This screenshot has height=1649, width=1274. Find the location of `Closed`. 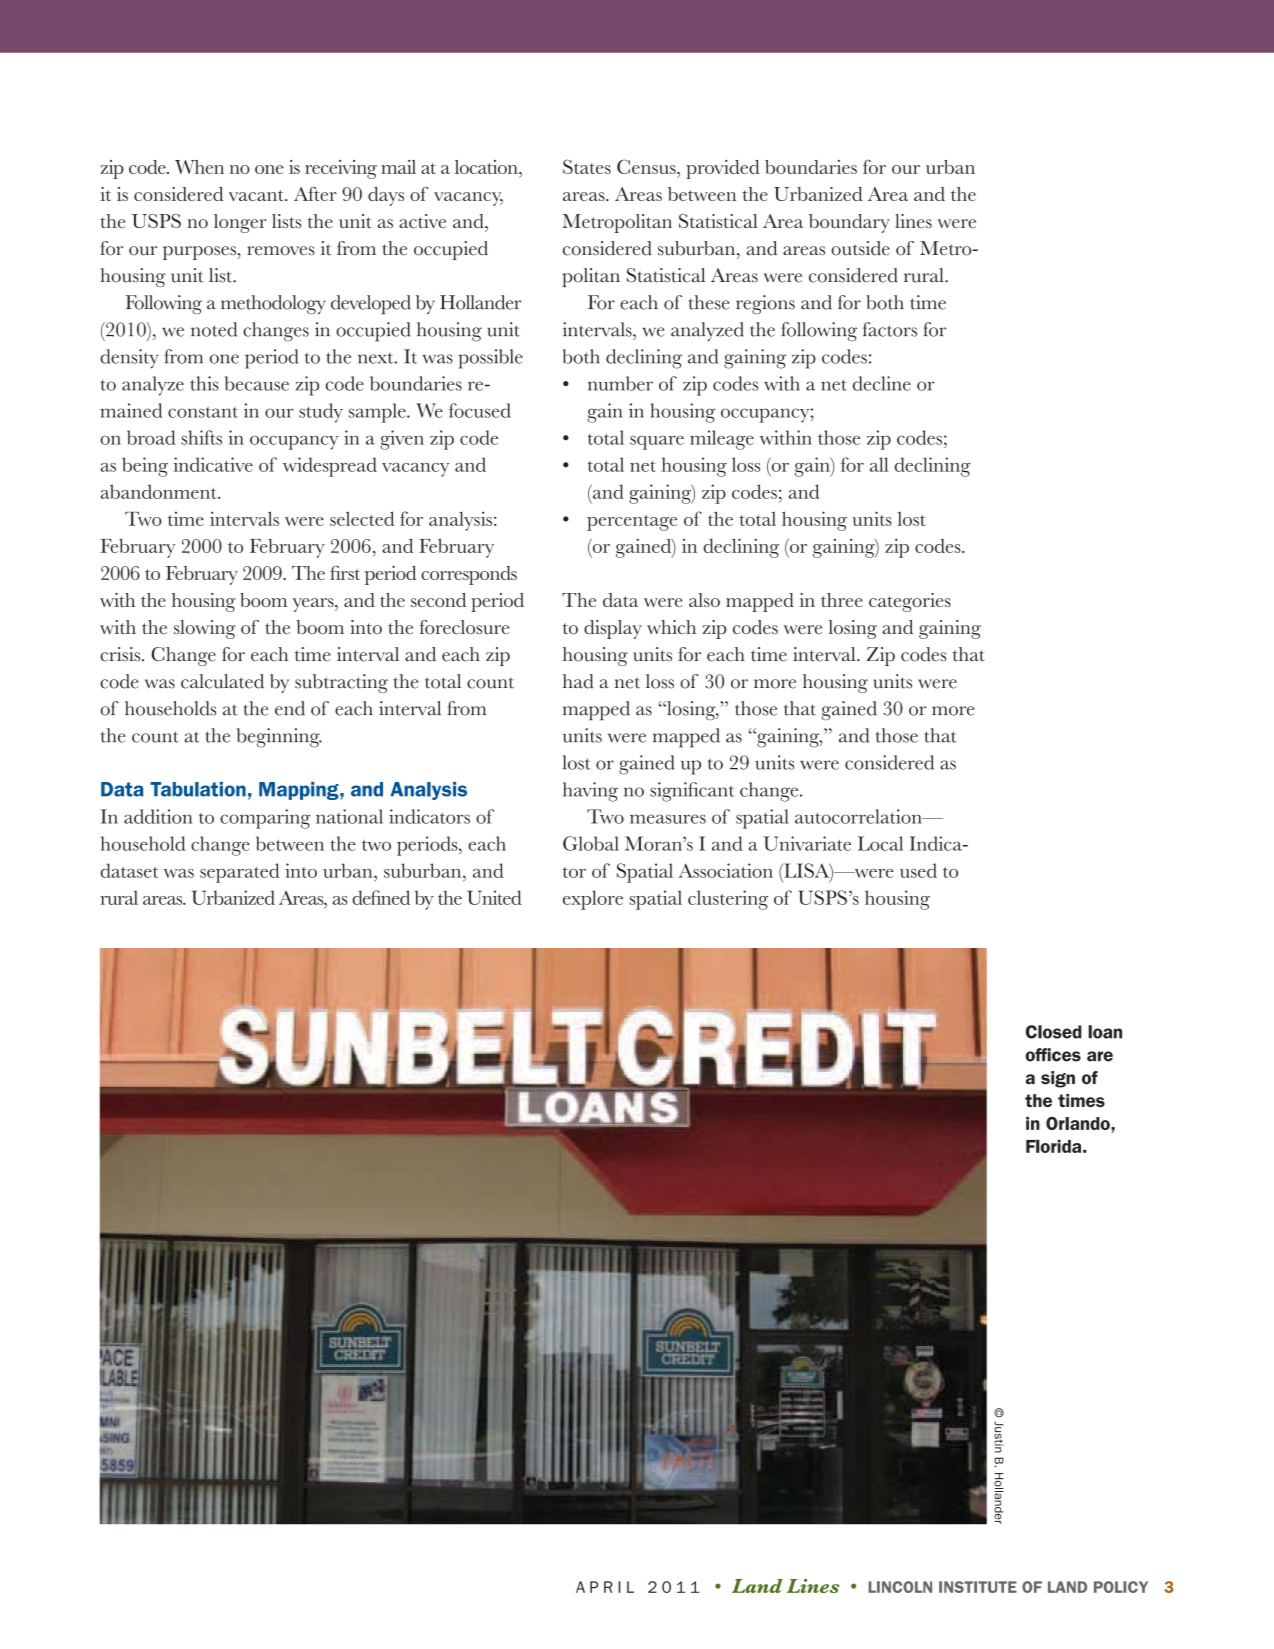

Closed is located at coordinates (1054, 1032).
